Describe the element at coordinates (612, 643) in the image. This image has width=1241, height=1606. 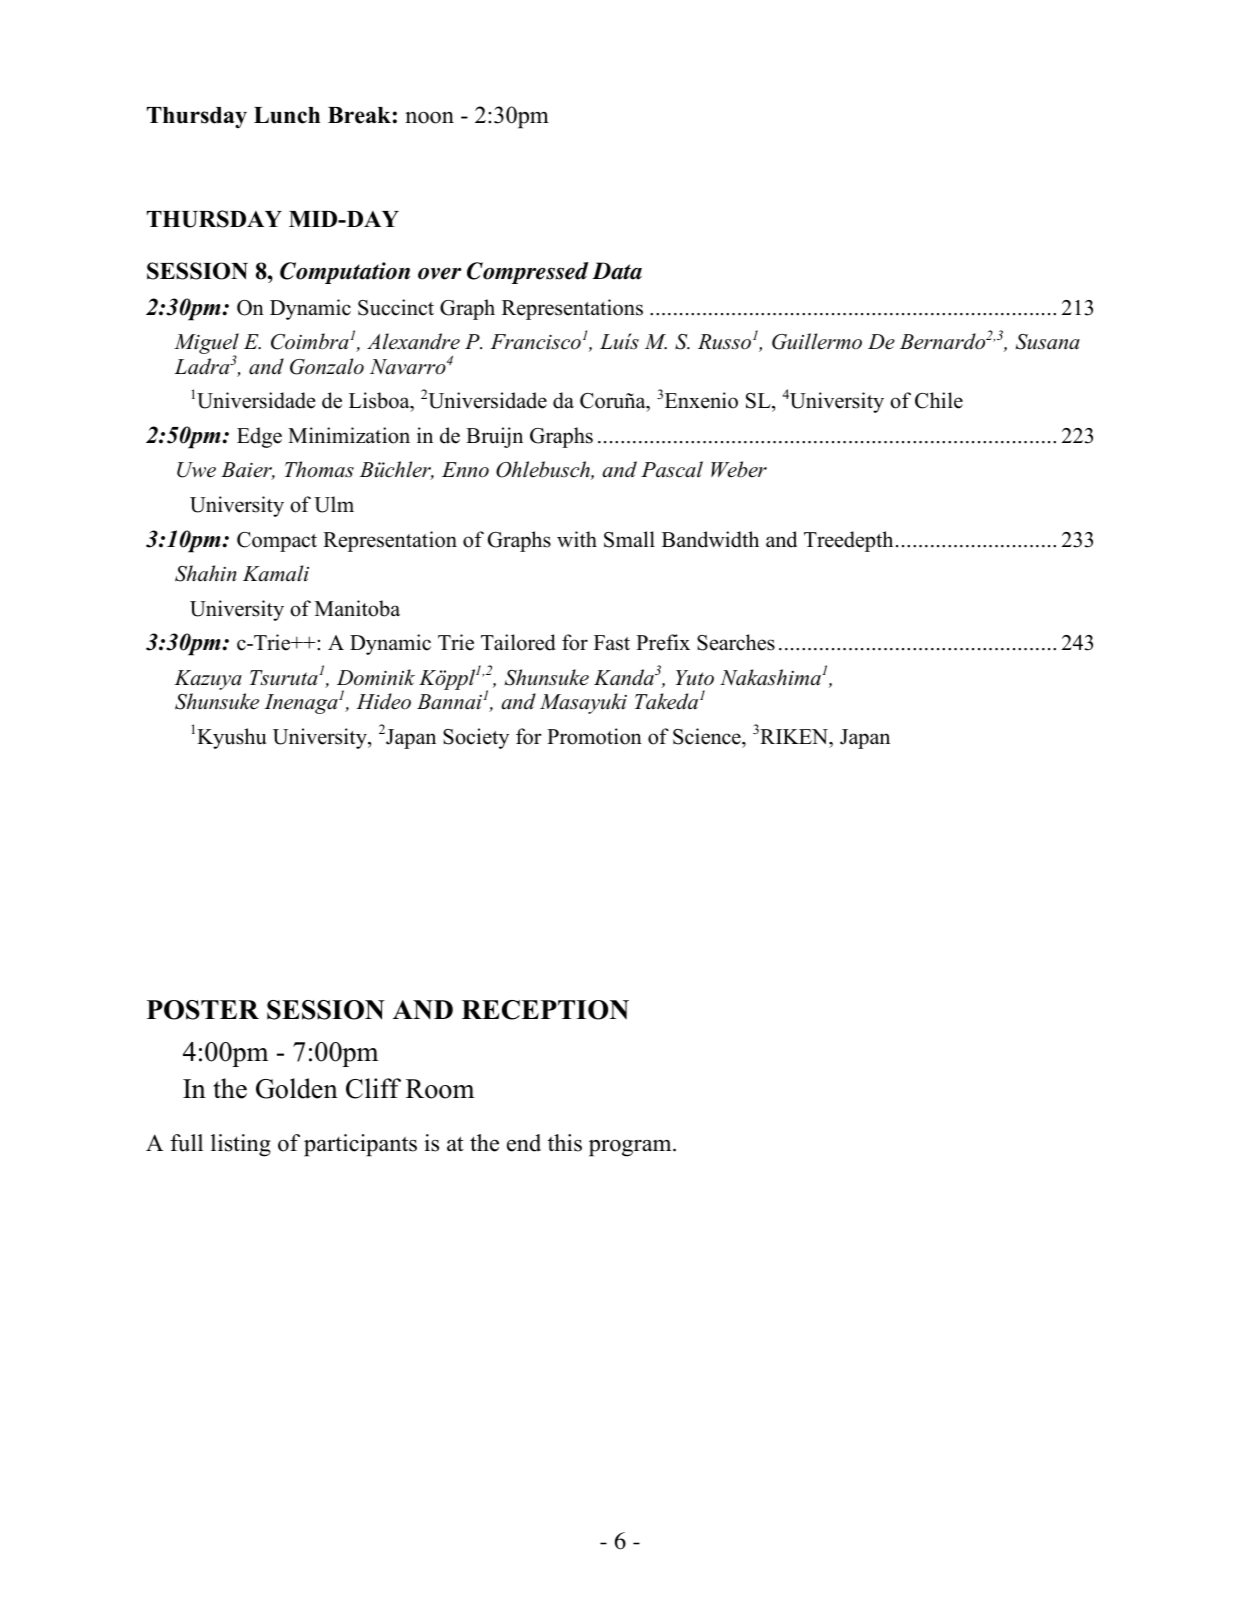
I see `Fast` at that location.
